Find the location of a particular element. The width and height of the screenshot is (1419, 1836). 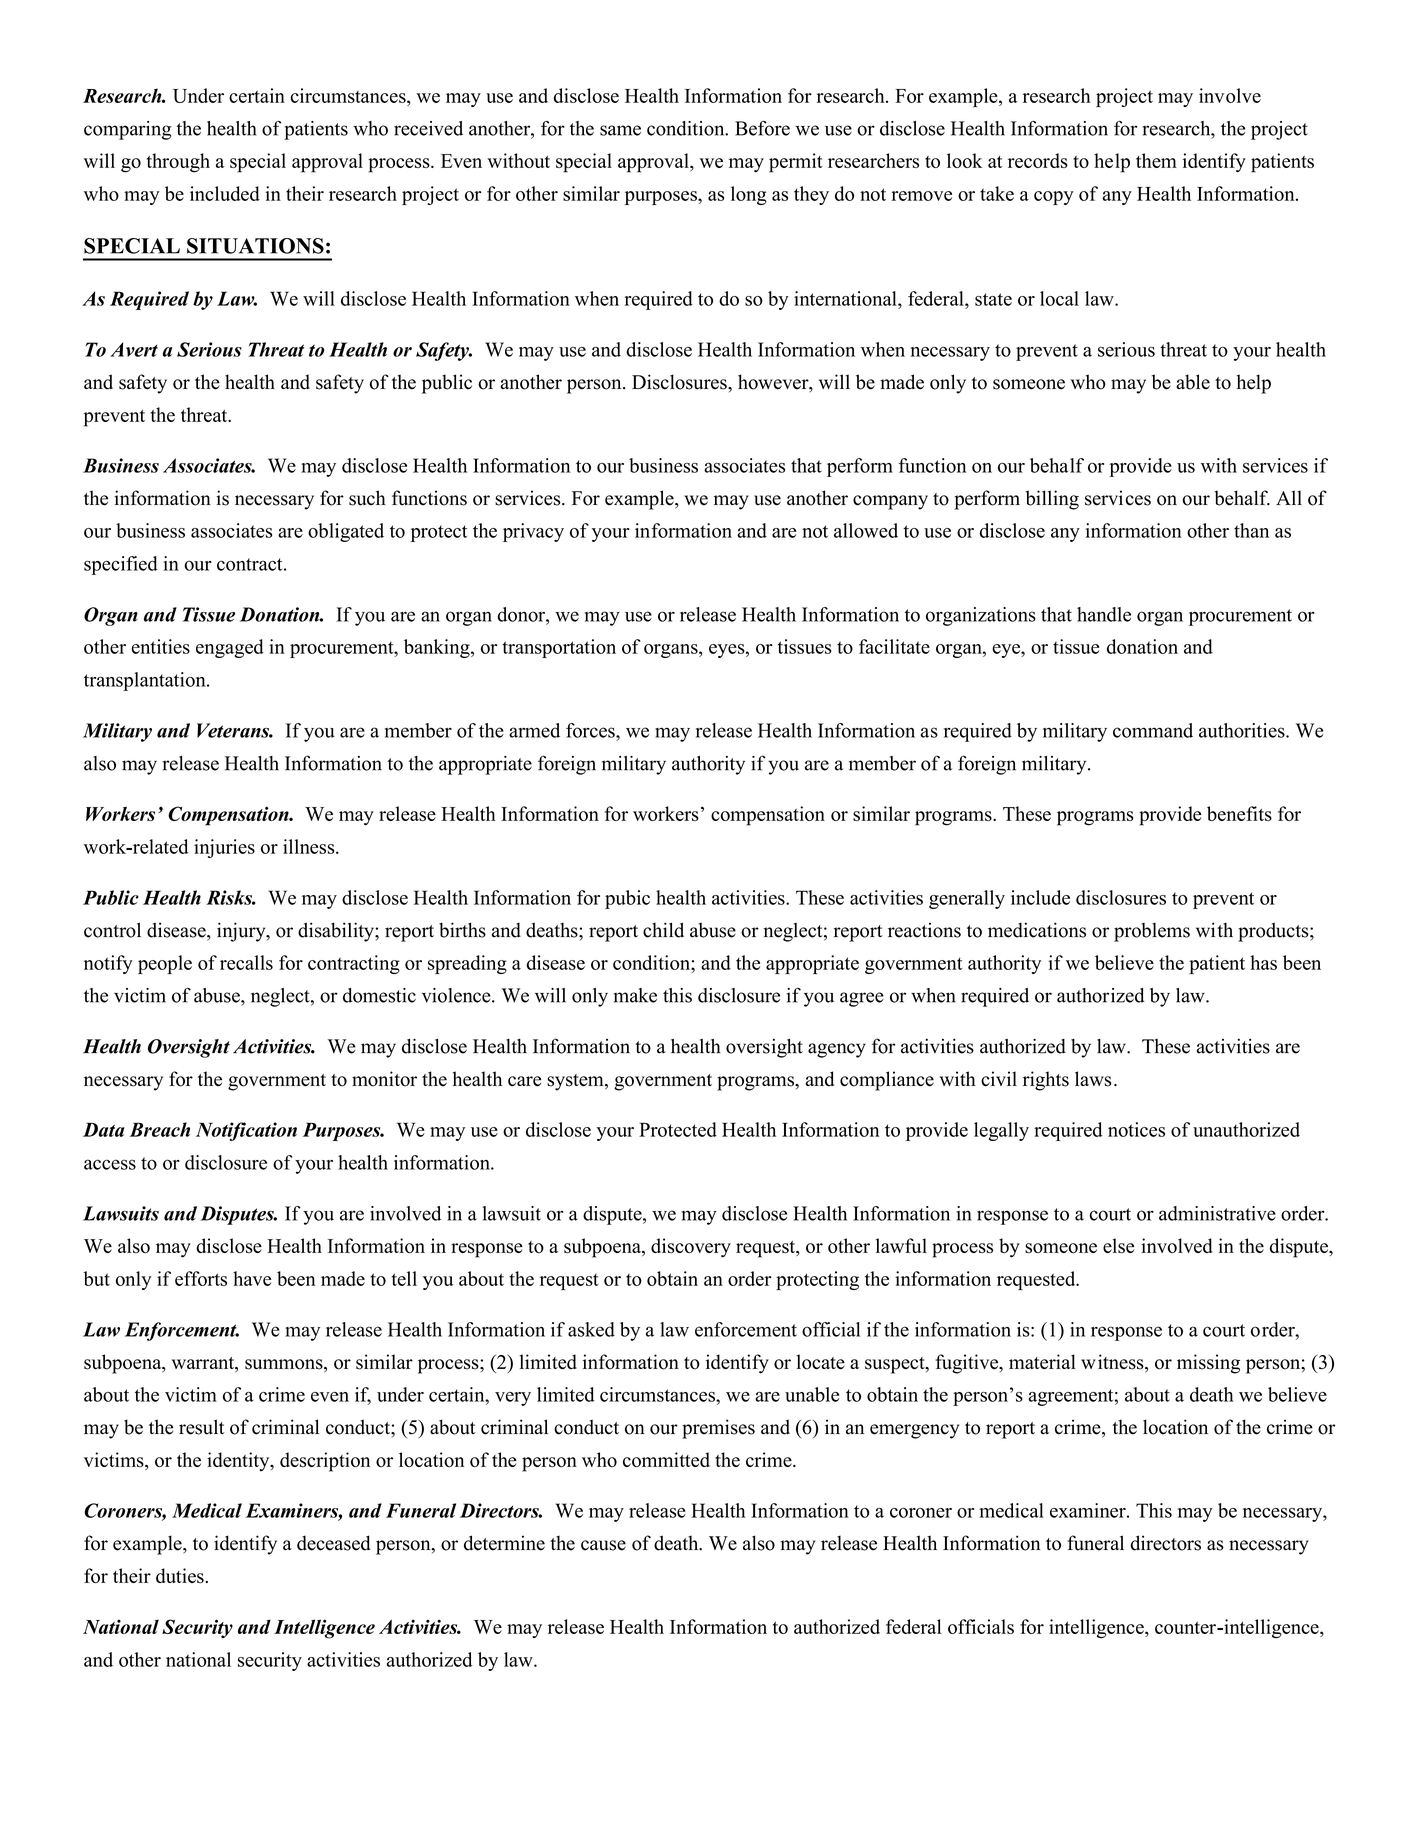

Notification is located at coordinates (246, 1131).
